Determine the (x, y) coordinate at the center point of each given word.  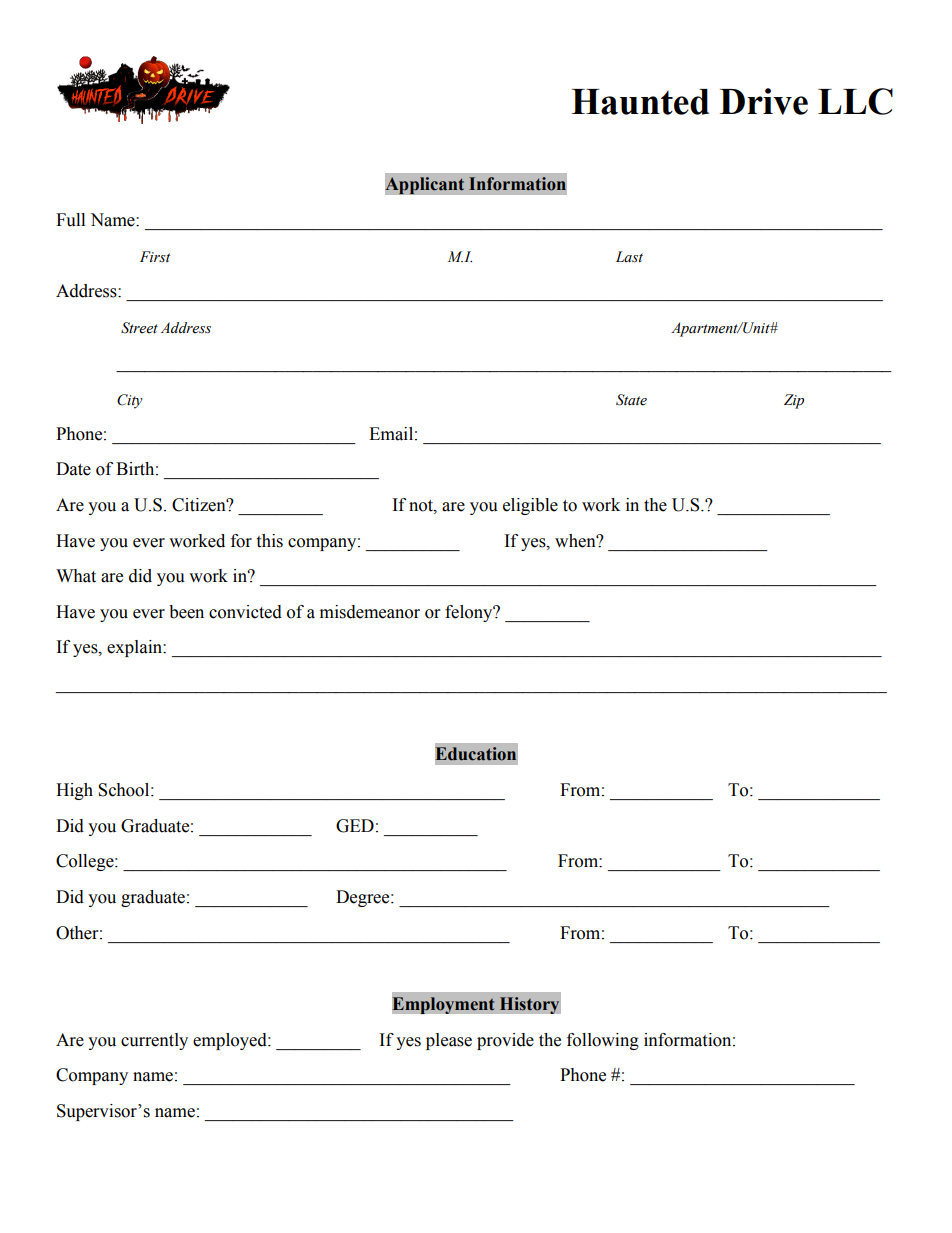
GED (355, 826)
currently (154, 1041)
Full (70, 220)
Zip (794, 401)
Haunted (640, 102)
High (74, 791)
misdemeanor (370, 612)
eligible (530, 506)
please (449, 1041)
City (130, 401)
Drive (764, 101)
